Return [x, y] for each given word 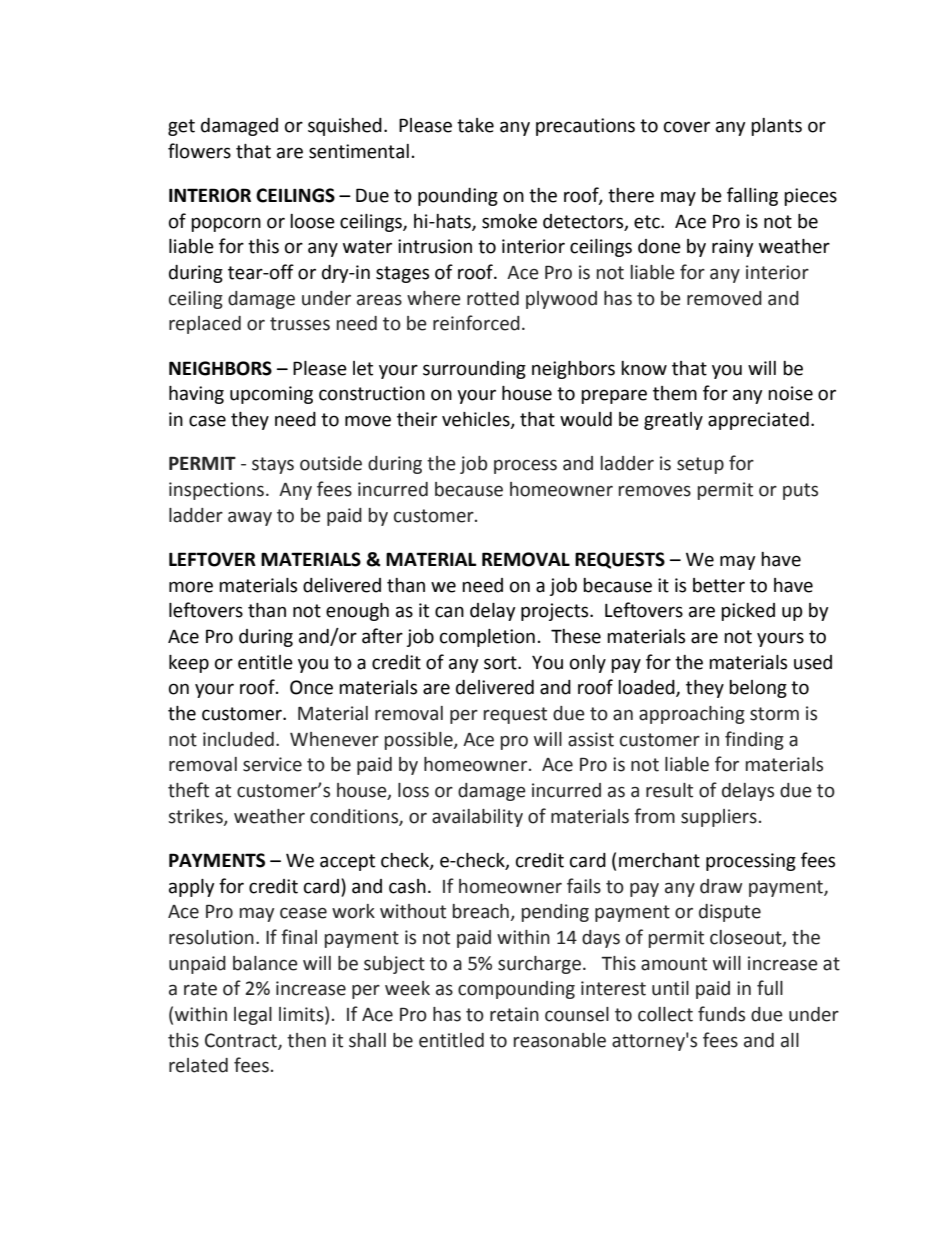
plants [776, 127]
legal [253, 1016]
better [719, 585]
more [191, 587]
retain [514, 1014]
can [449, 612]
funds [721, 1014]
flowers [199, 151]
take [475, 125]
